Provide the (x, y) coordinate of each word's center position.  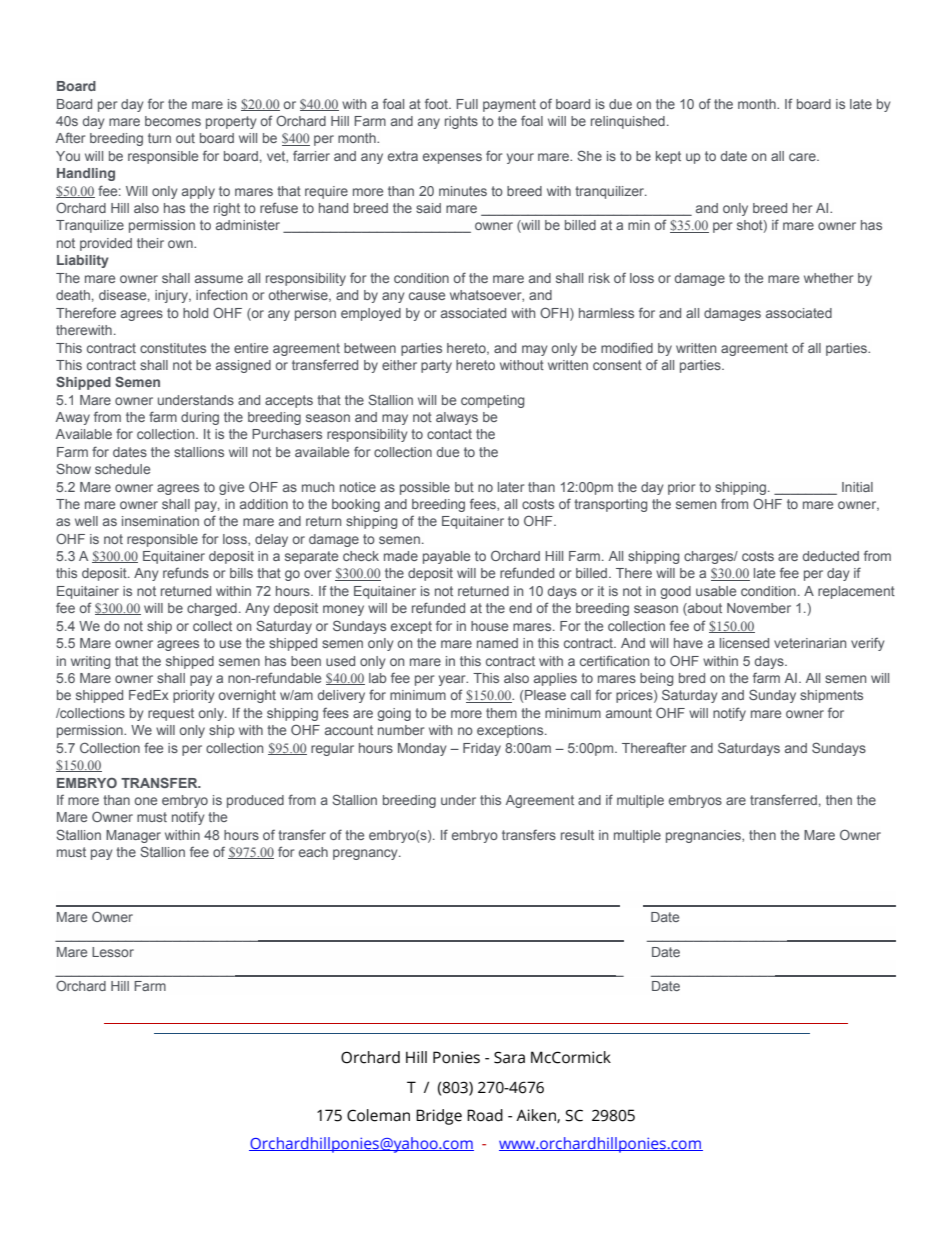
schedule (122, 469)
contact (449, 434)
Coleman (378, 1115)
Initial (857, 487)
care (803, 157)
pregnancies (704, 836)
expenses (452, 158)
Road (485, 1115)
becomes (173, 121)
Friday (482, 749)
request (171, 714)
